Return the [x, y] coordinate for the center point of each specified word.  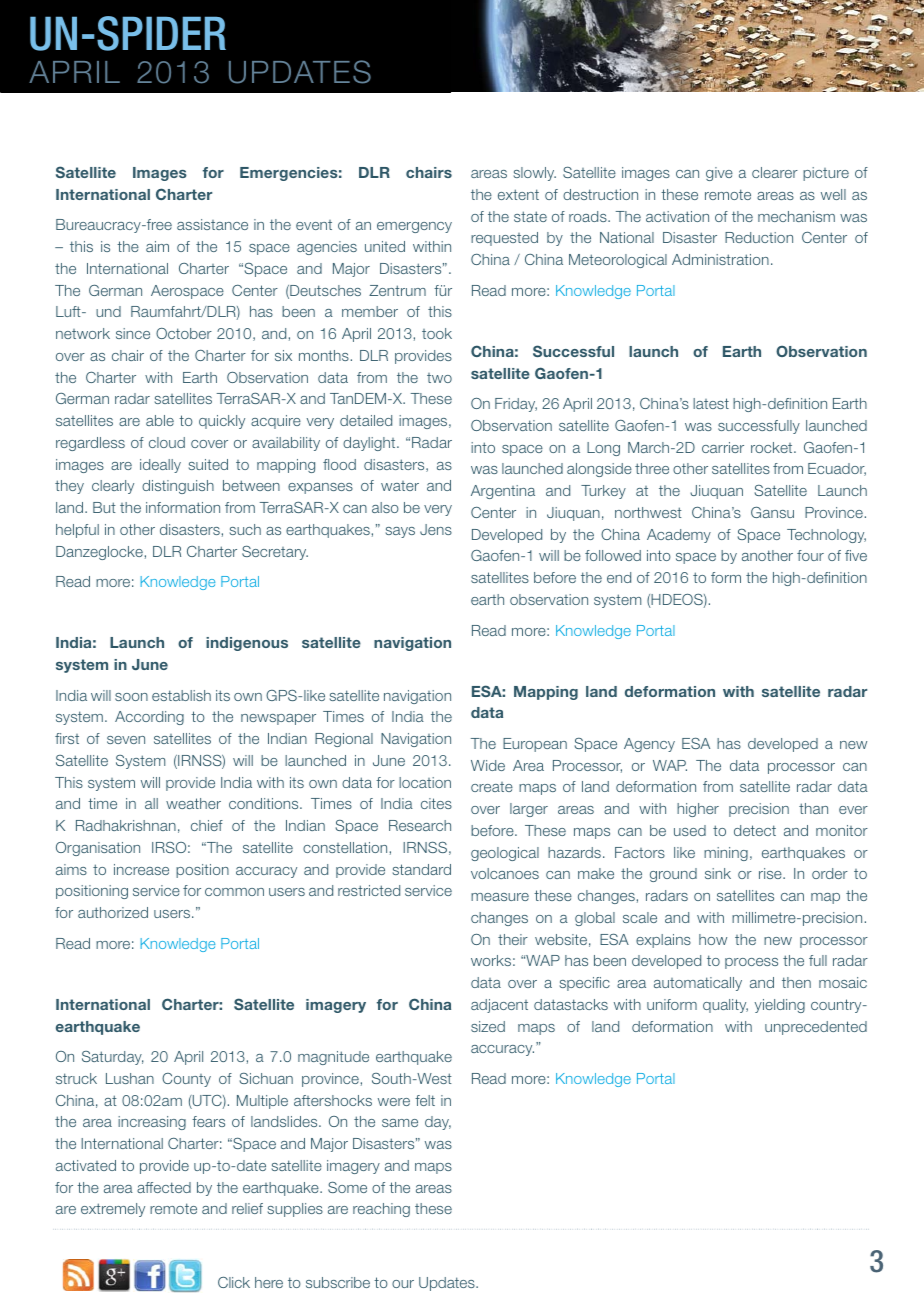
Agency [649, 745]
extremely [113, 1210]
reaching [381, 1210]
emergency [414, 227]
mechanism [796, 216]
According [149, 718]
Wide [488, 765]
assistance [212, 224]
